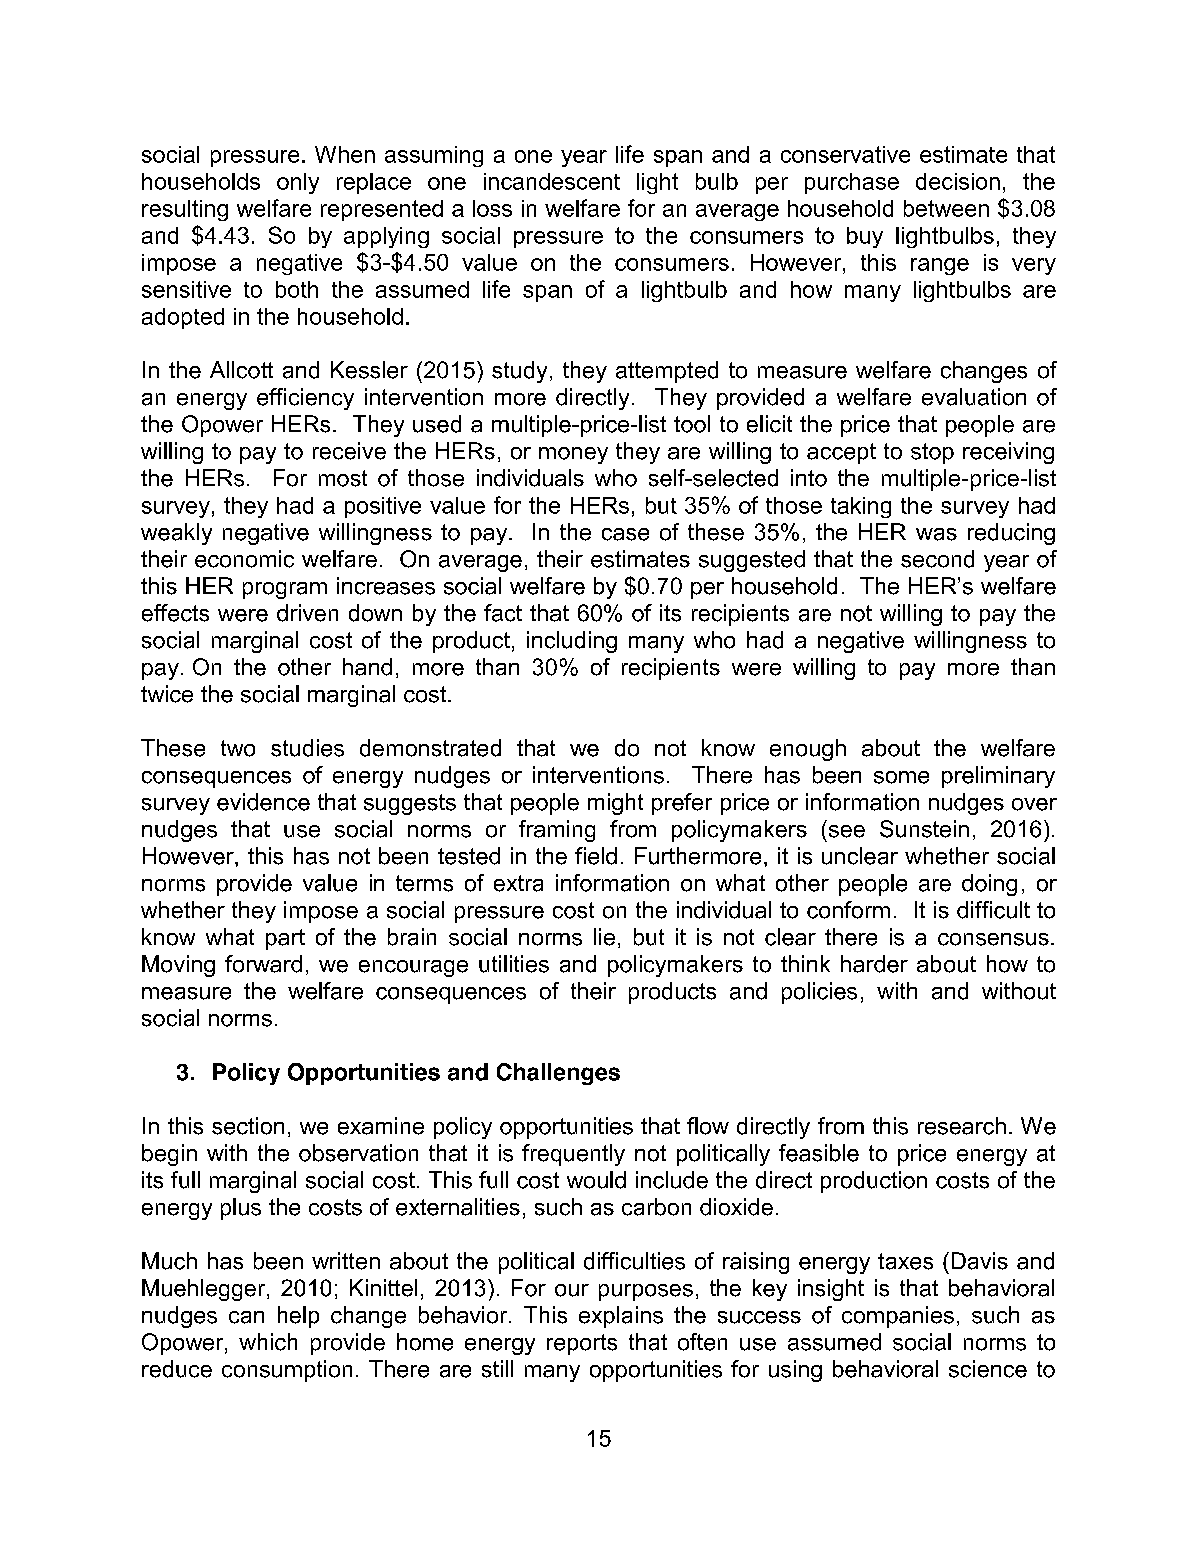 This screenshot has width=1197, height=1549. What do you see at coordinates (901, 777) in the screenshot?
I see `some` at bounding box center [901, 777].
